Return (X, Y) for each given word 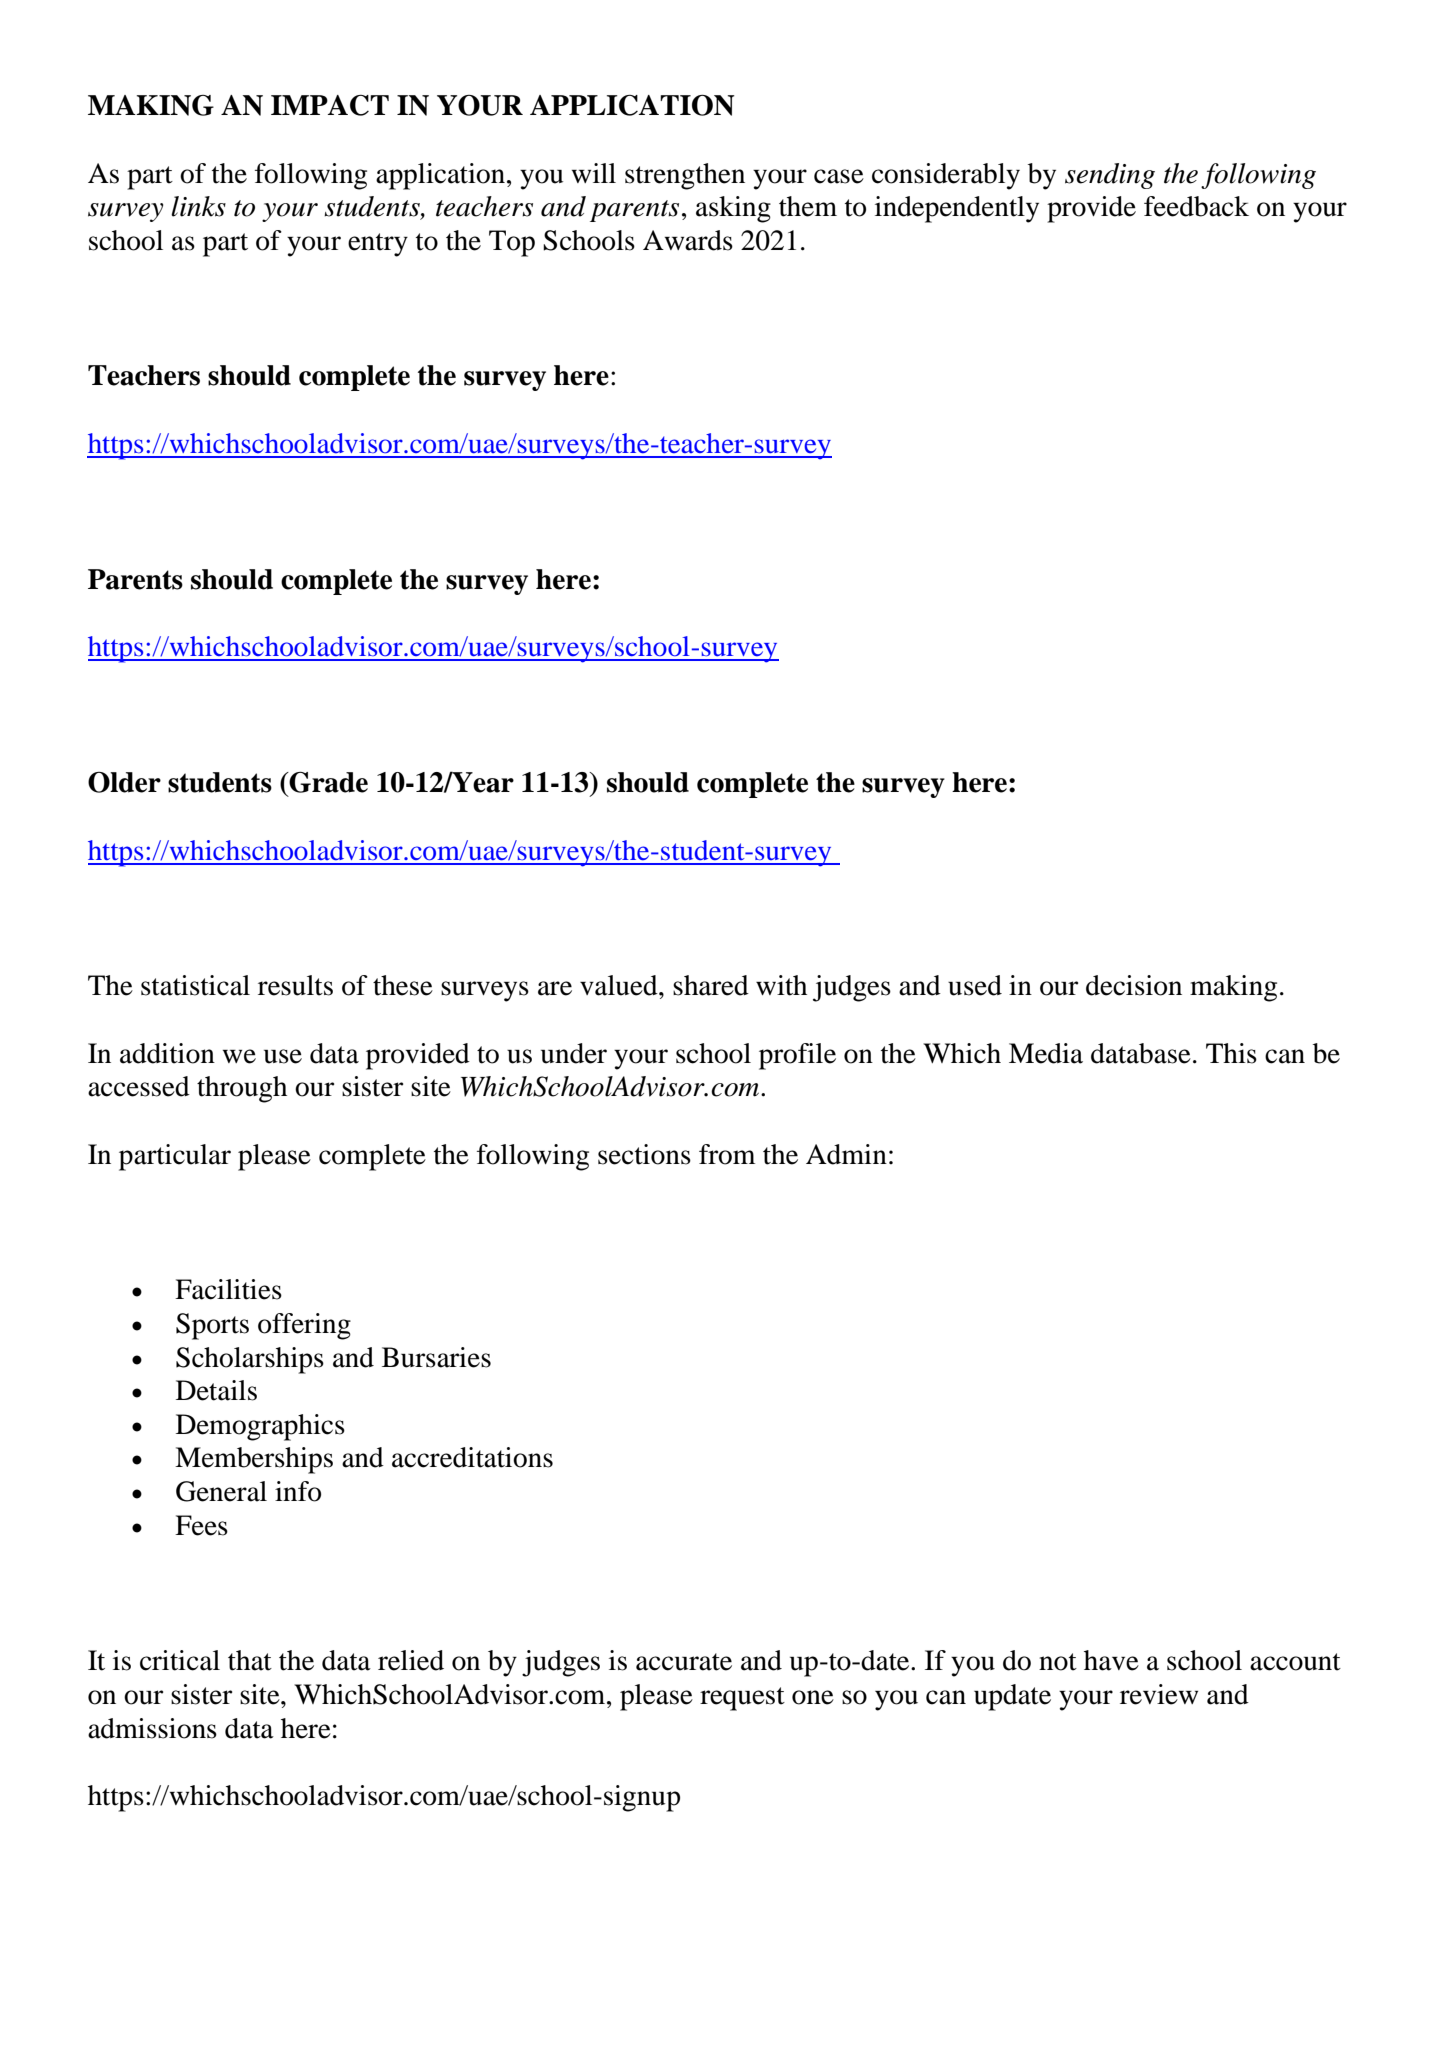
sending (1110, 176)
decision (1134, 985)
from (727, 1154)
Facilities (228, 1289)
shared (711, 985)
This (1231, 1053)
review (1159, 1694)
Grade (328, 782)
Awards (688, 240)
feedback (1196, 206)
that (250, 1660)
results (295, 985)
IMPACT (330, 105)
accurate (684, 1662)
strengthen (685, 176)
